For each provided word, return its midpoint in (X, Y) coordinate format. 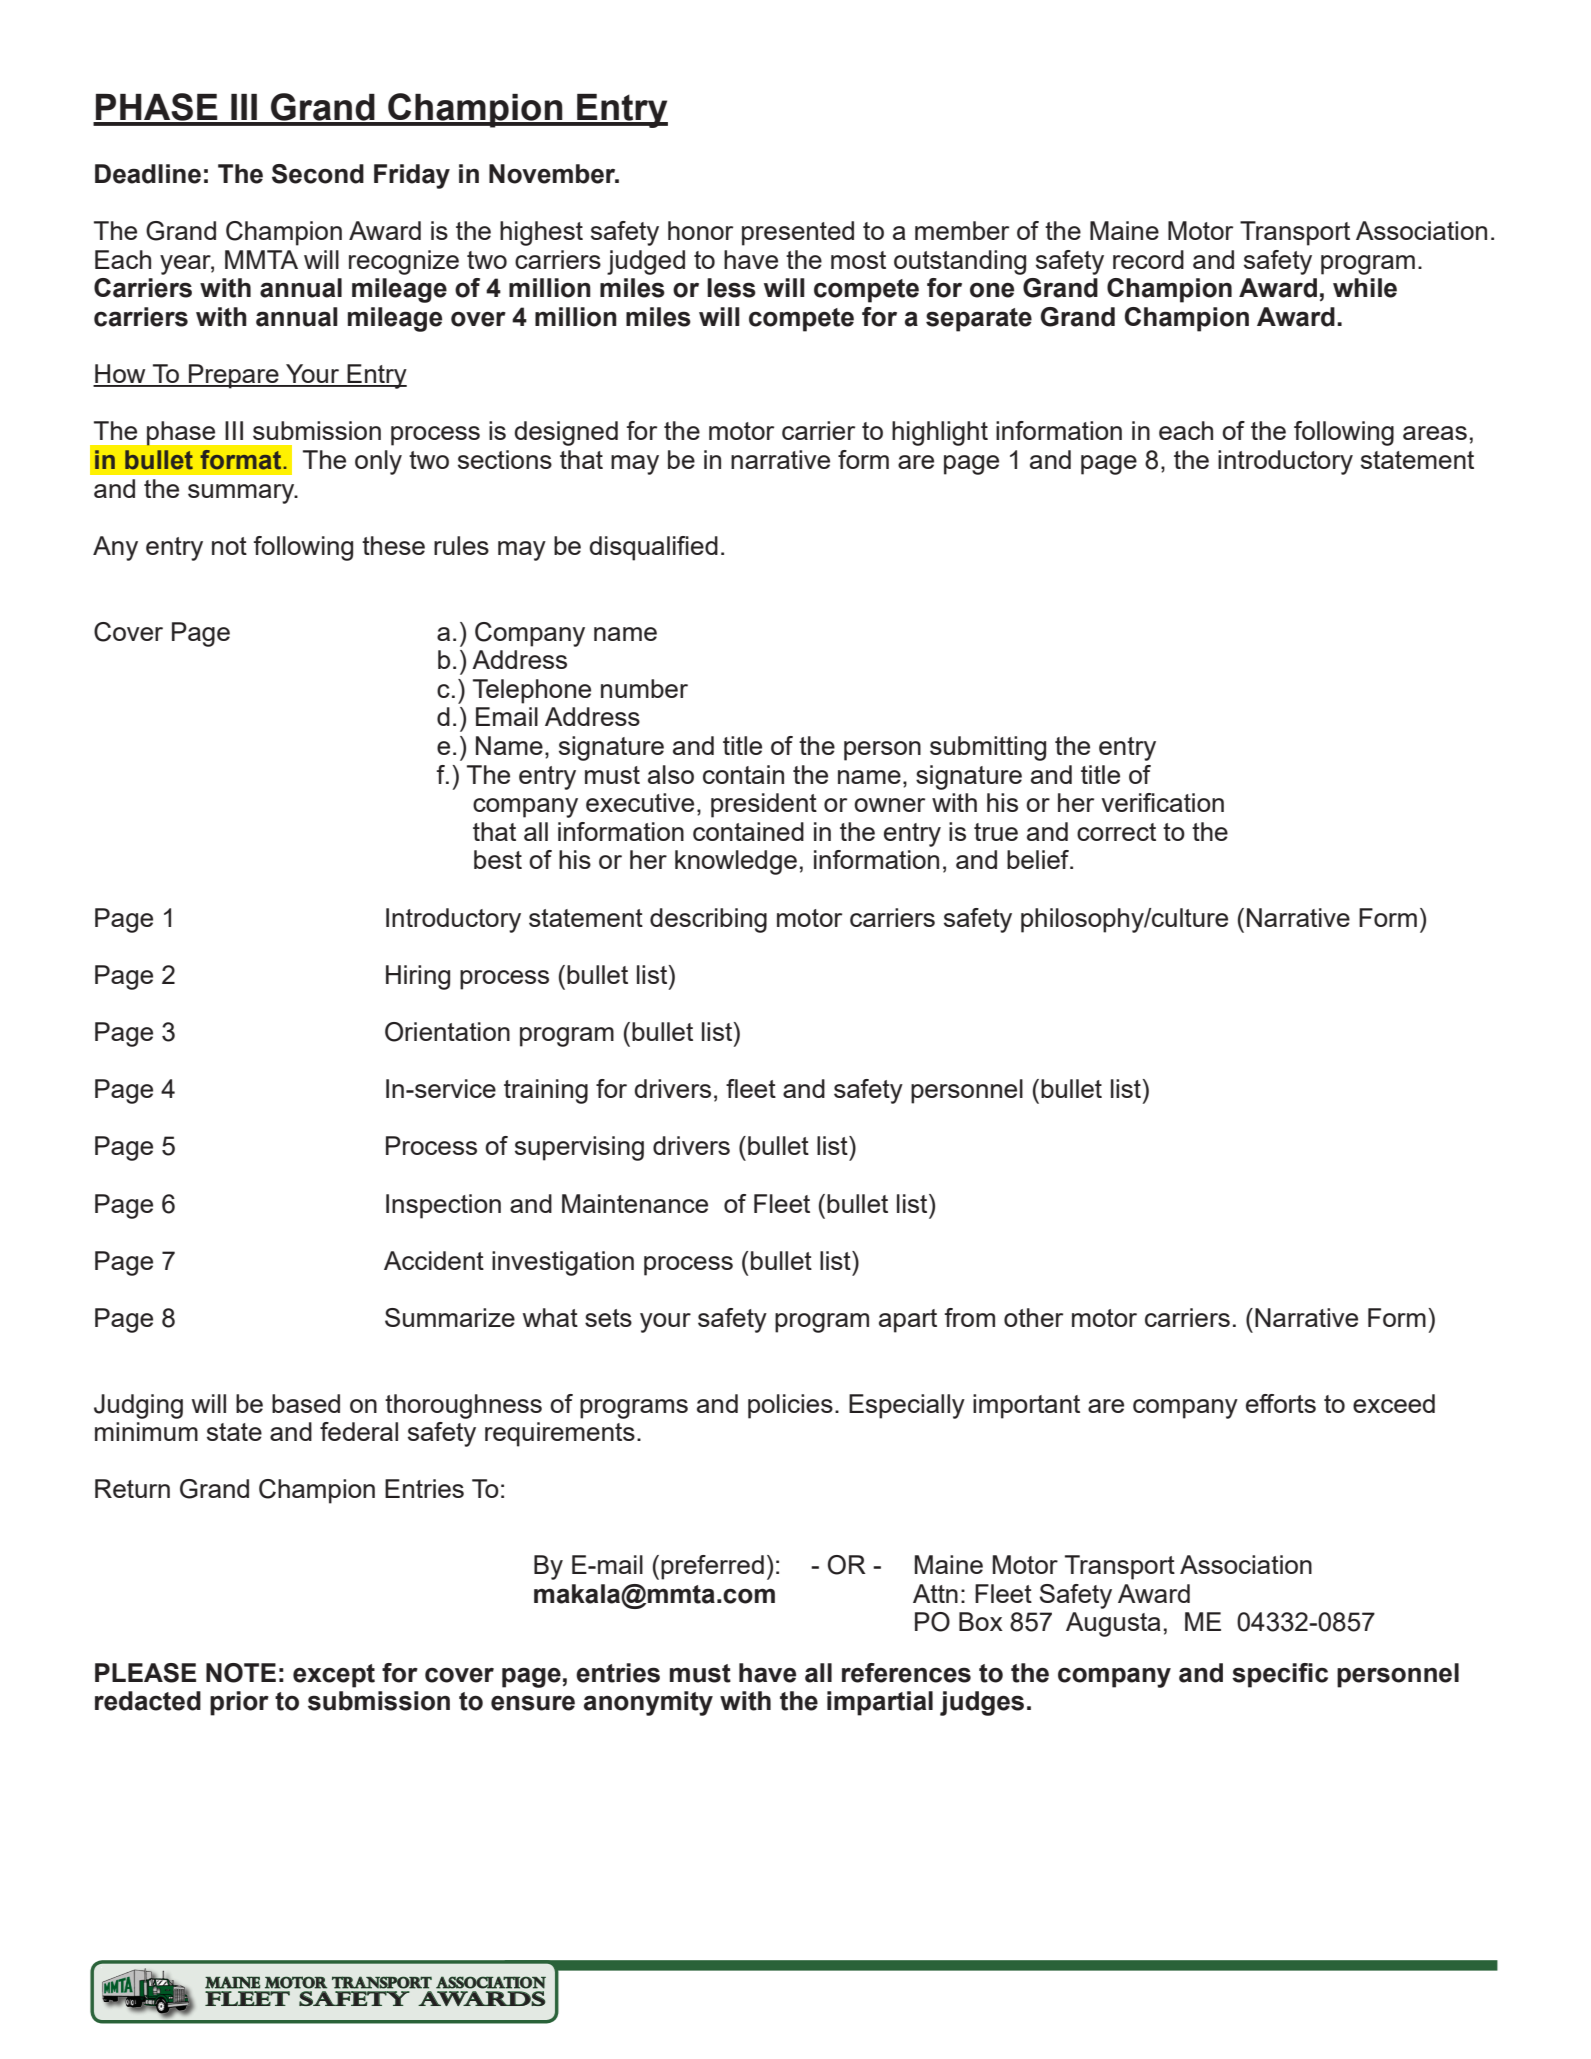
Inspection (443, 1206)
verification (1162, 802)
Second (318, 174)
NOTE (241, 1673)
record (1148, 259)
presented (798, 233)
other (1033, 1317)
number (644, 688)
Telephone (532, 691)
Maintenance (635, 1203)
